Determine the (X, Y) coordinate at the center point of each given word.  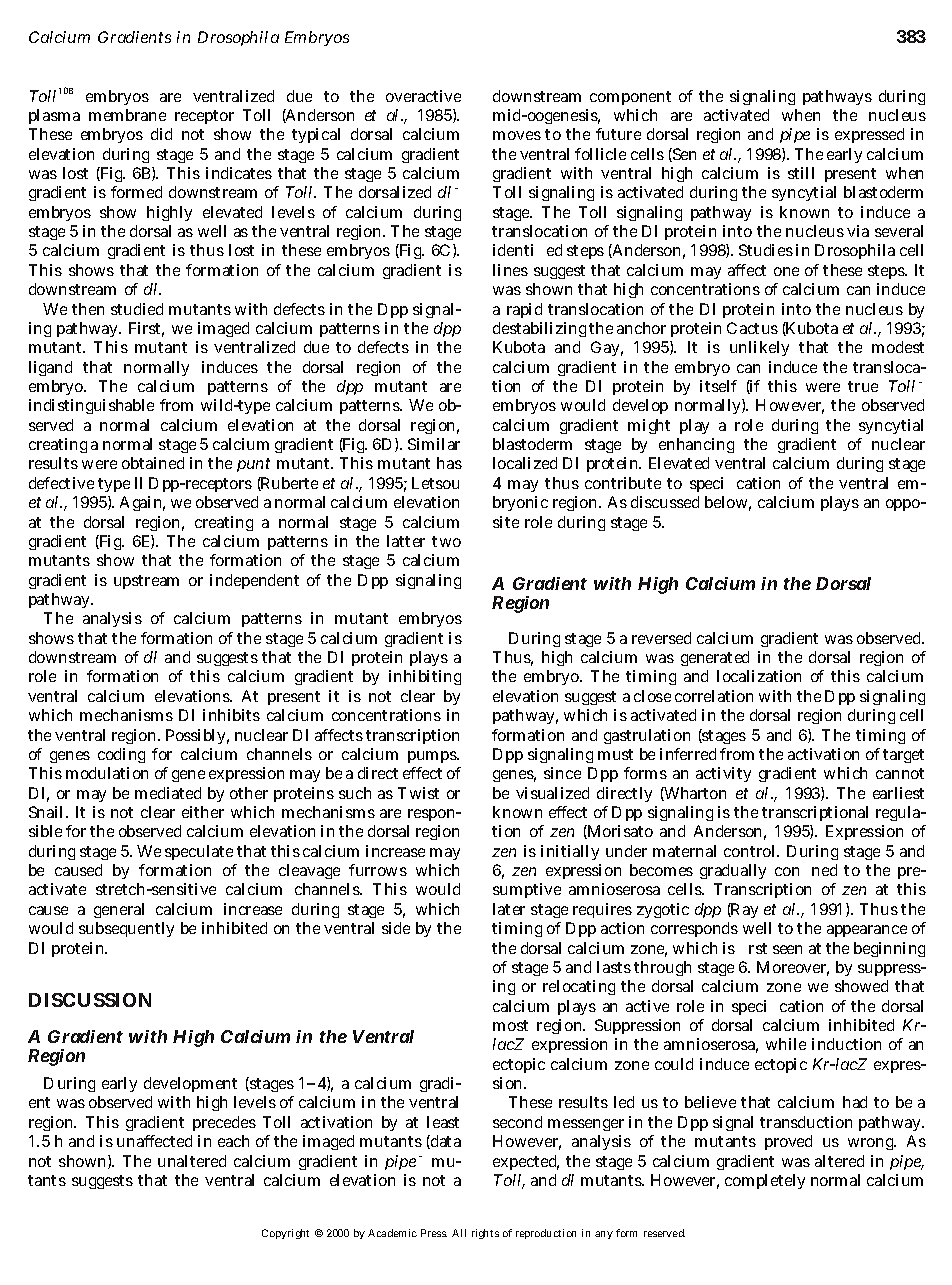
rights (485, 1234)
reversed (661, 638)
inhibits (231, 715)
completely (765, 1181)
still (801, 173)
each (233, 1141)
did (161, 134)
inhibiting (425, 677)
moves (517, 135)
